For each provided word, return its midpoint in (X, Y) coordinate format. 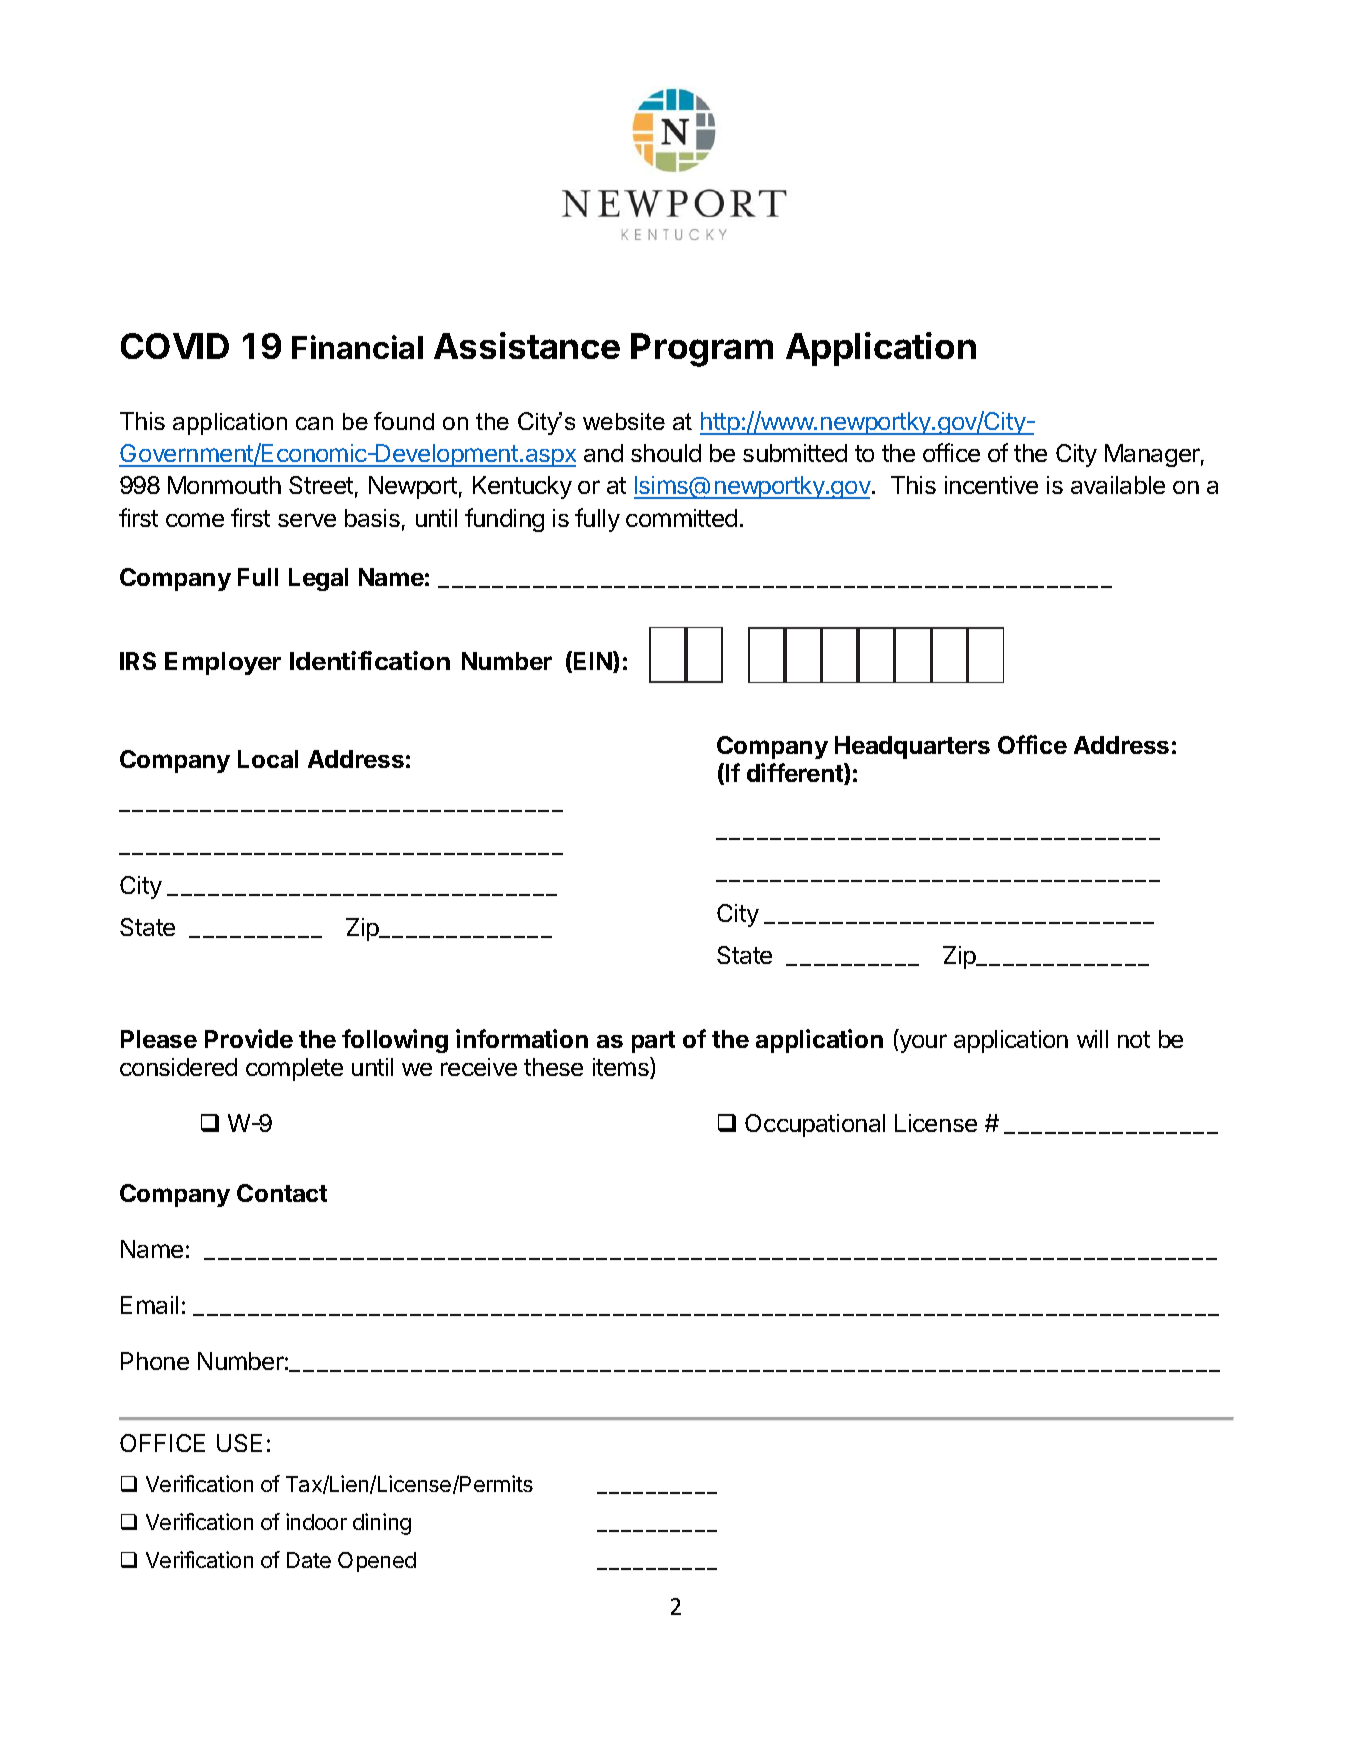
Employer (223, 663)
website (624, 421)
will (1092, 1039)
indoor (316, 1521)
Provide (249, 1038)
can (314, 423)
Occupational (815, 1125)
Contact (282, 1193)
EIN (594, 662)
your (922, 1043)
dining (382, 1524)
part (653, 1042)
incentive (991, 485)
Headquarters (912, 747)
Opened (377, 1562)
